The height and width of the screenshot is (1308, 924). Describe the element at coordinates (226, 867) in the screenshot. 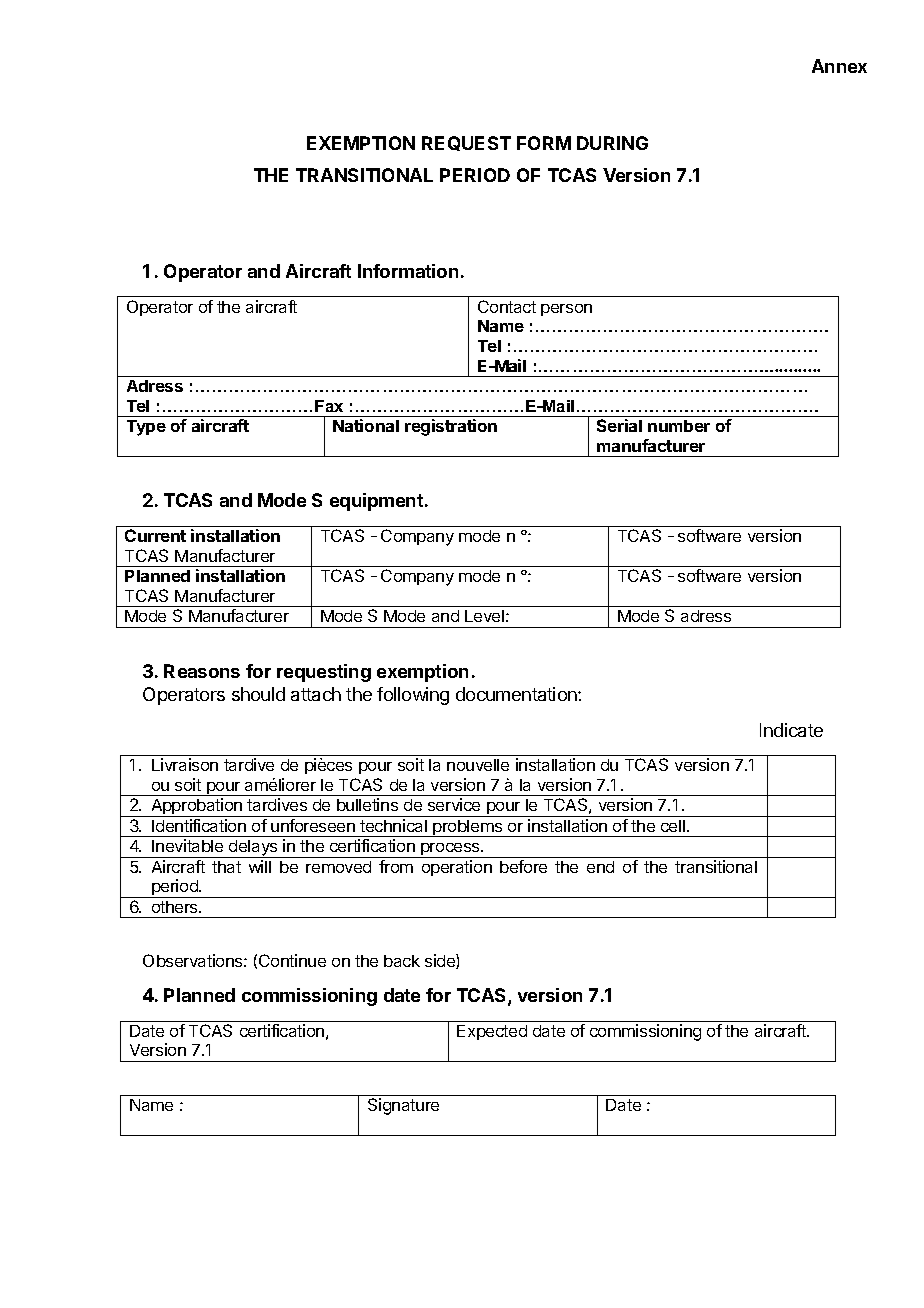

I see `that` at that location.
